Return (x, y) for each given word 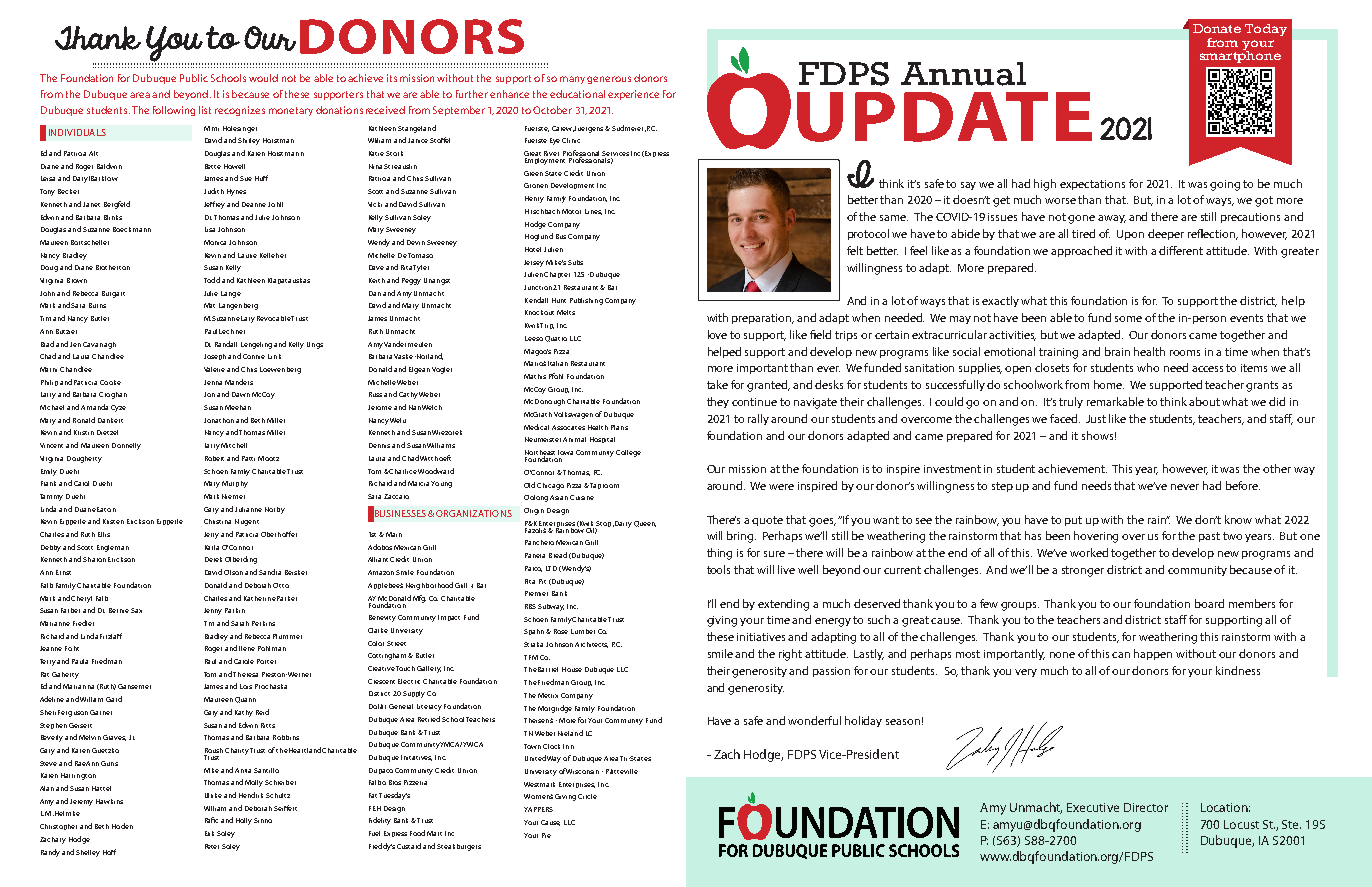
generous (609, 80)
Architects (591, 645)
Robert (214, 458)
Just (1096, 419)
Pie (546, 835)
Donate (1217, 28)
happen (1153, 654)
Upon (1130, 235)
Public (194, 78)
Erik (209, 833)
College (628, 453)
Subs (575, 262)
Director (1146, 807)
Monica (215, 242)
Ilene (247, 648)
